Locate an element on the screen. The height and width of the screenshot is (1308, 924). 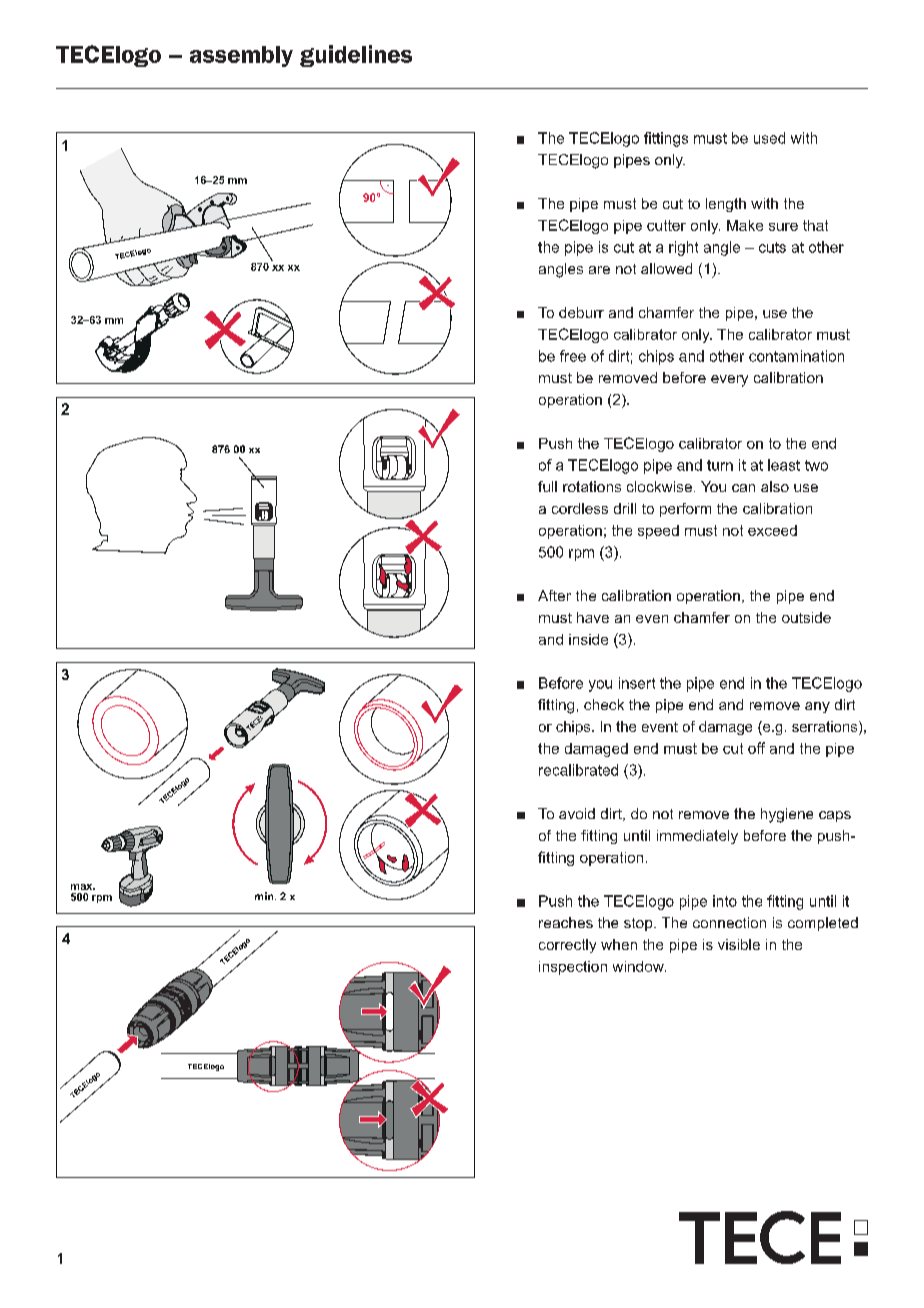
reaches is located at coordinates (566, 922).
